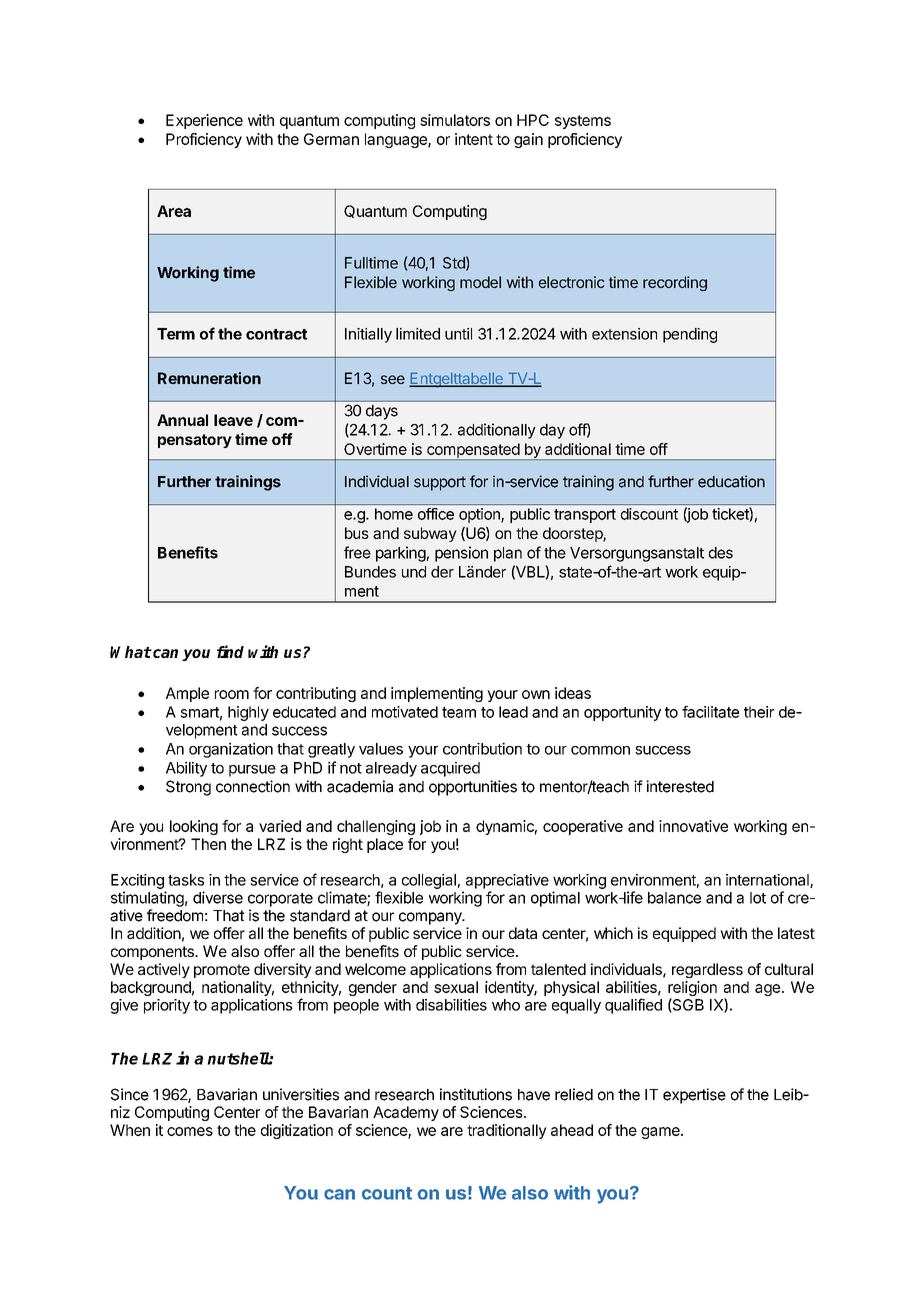 The height and width of the screenshot is (1309, 924). Describe the element at coordinates (204, 121) in the screenshot. I see `Experience` at that location.
